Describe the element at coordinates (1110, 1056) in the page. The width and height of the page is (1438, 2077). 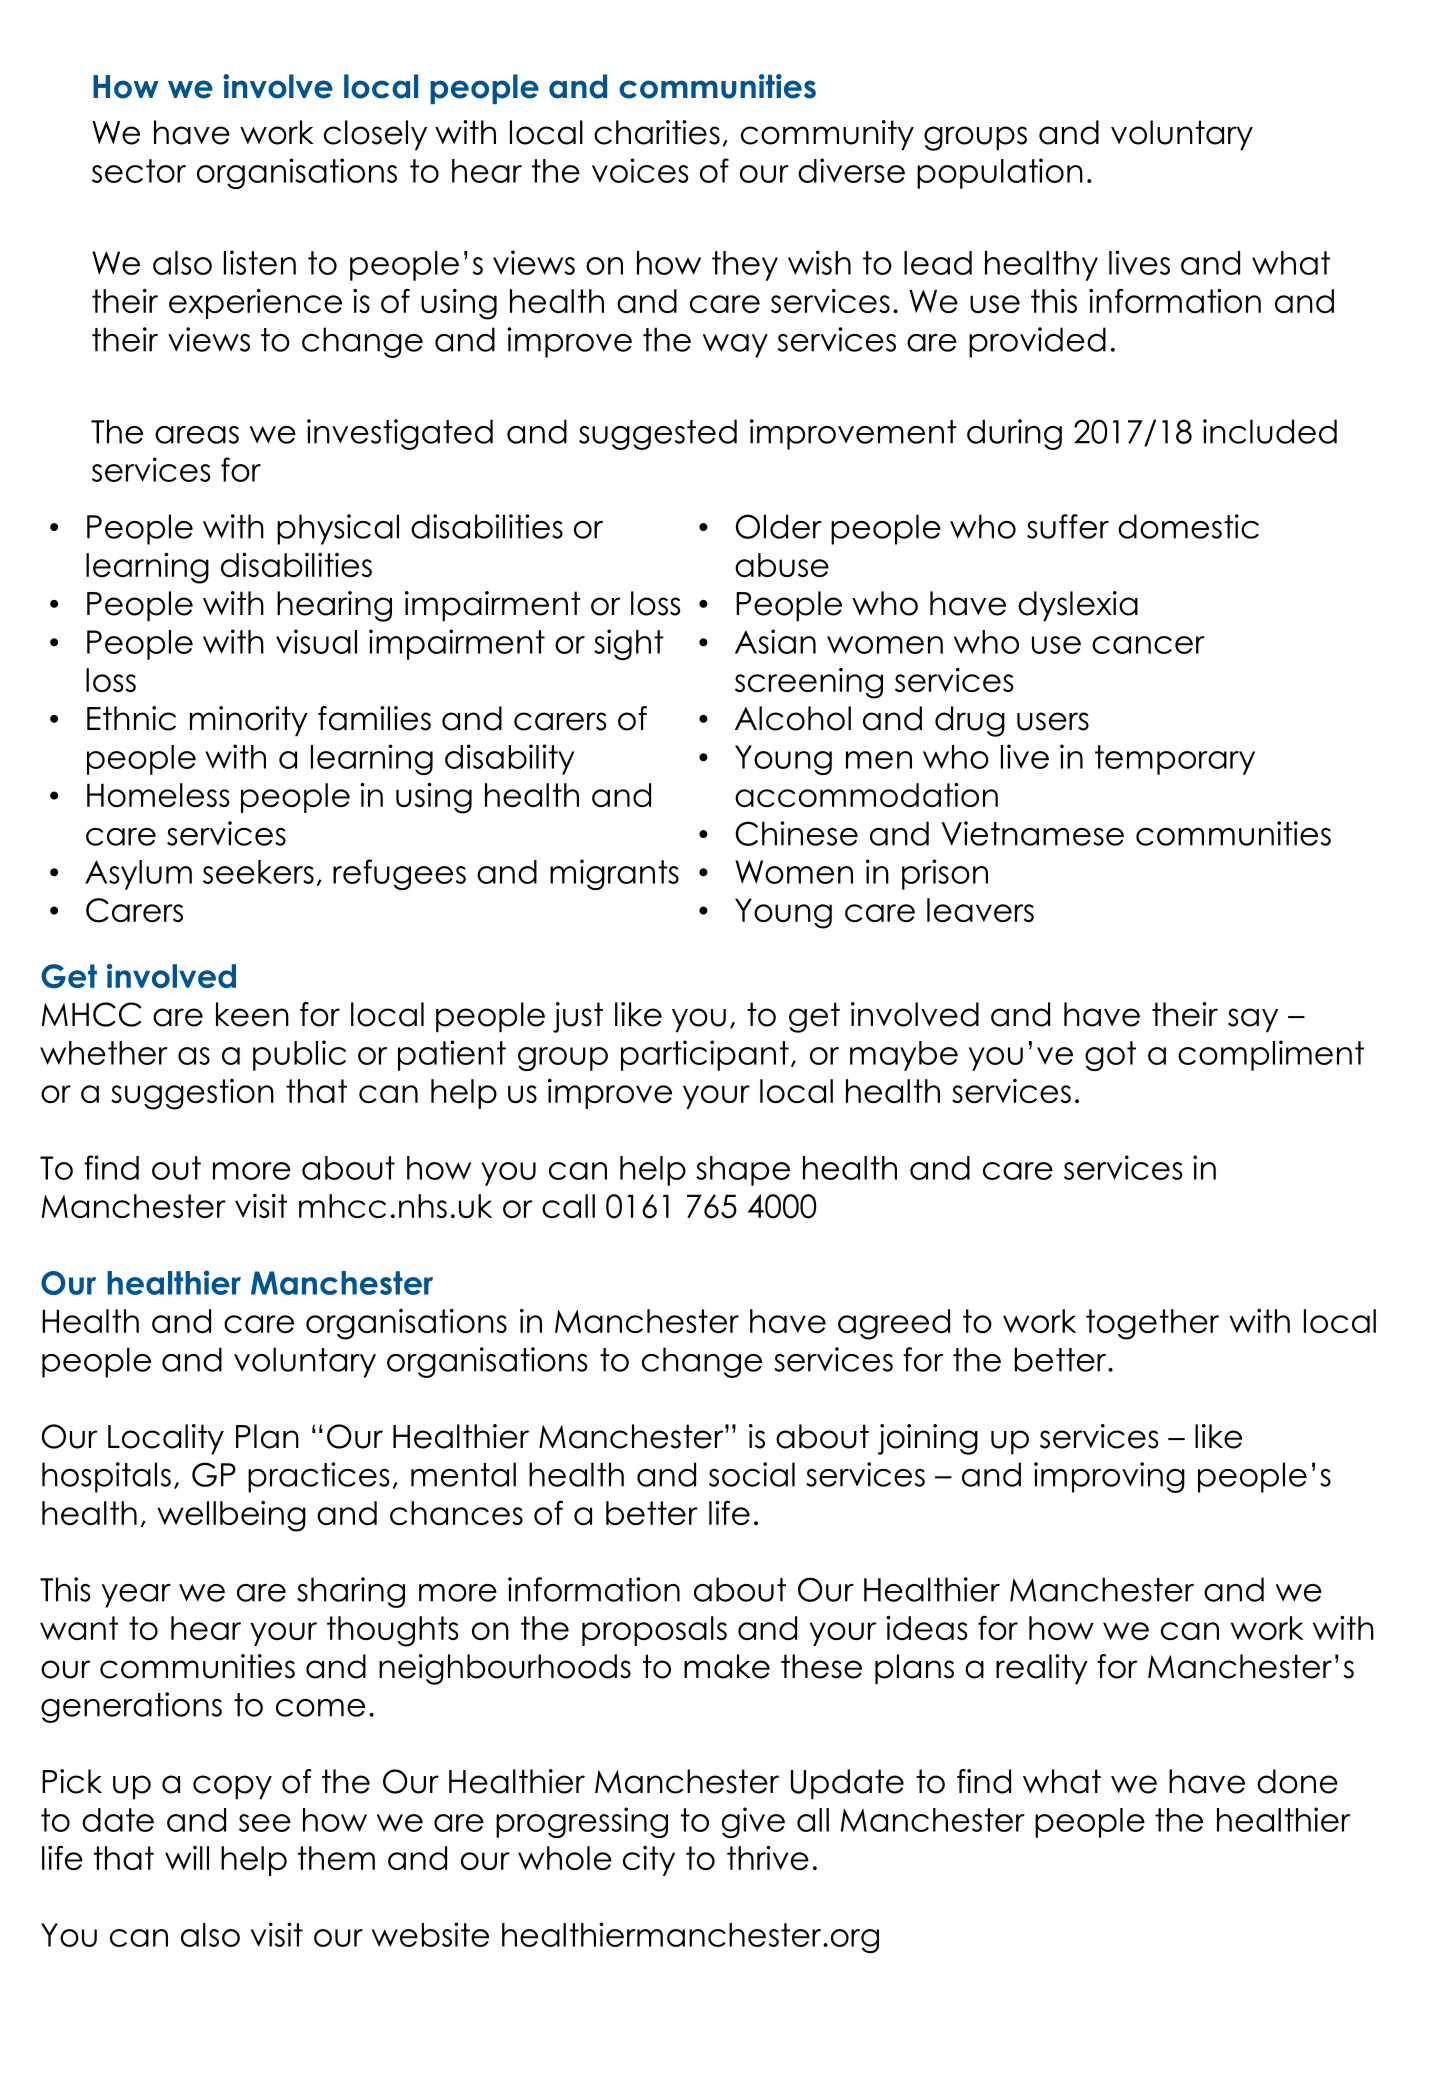
I see `got` at that location.
